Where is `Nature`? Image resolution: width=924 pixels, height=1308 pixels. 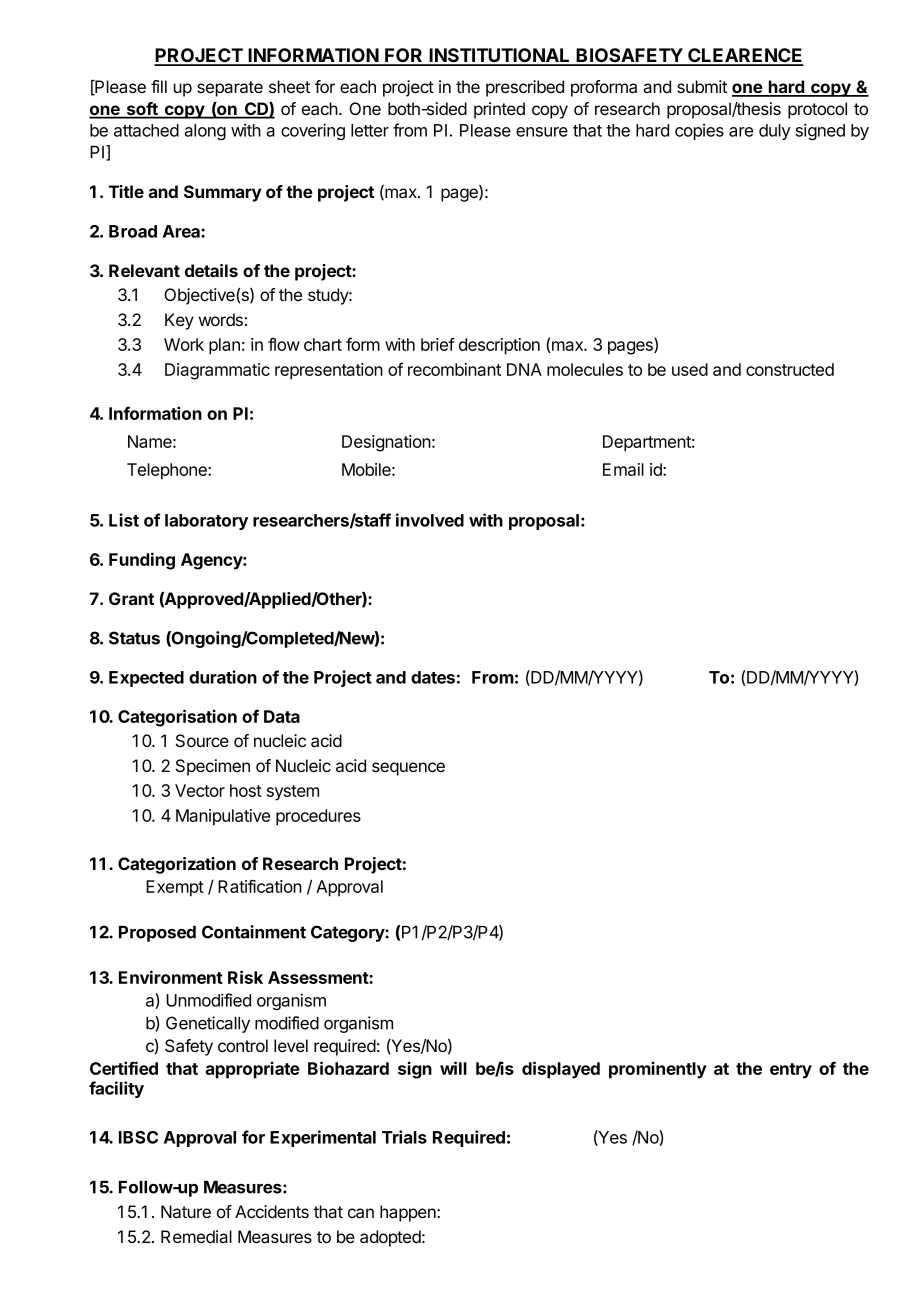 Nature is located at coordinates (186, 1211).
